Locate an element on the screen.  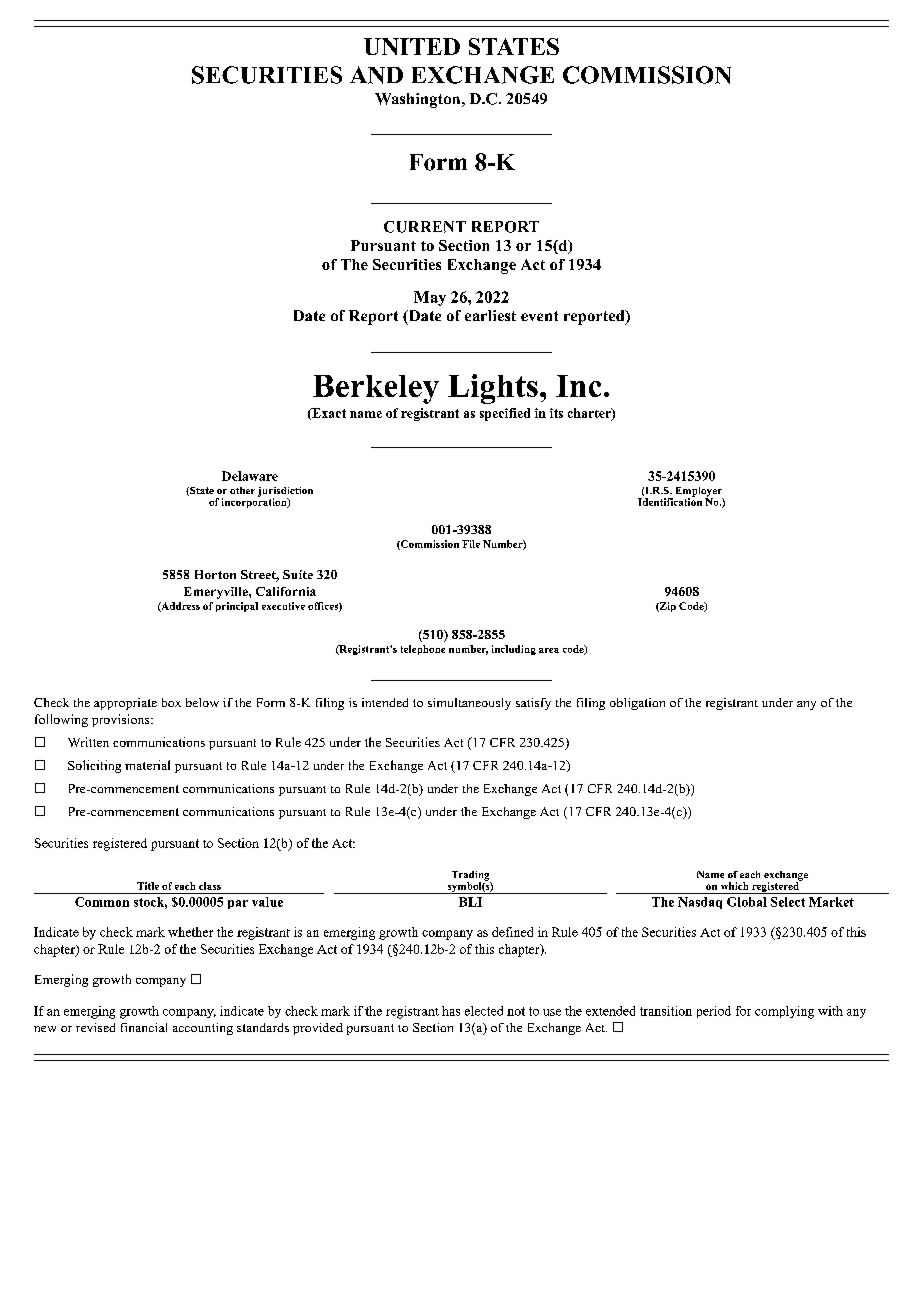
UNITED is located at coordinates (412, 46).
